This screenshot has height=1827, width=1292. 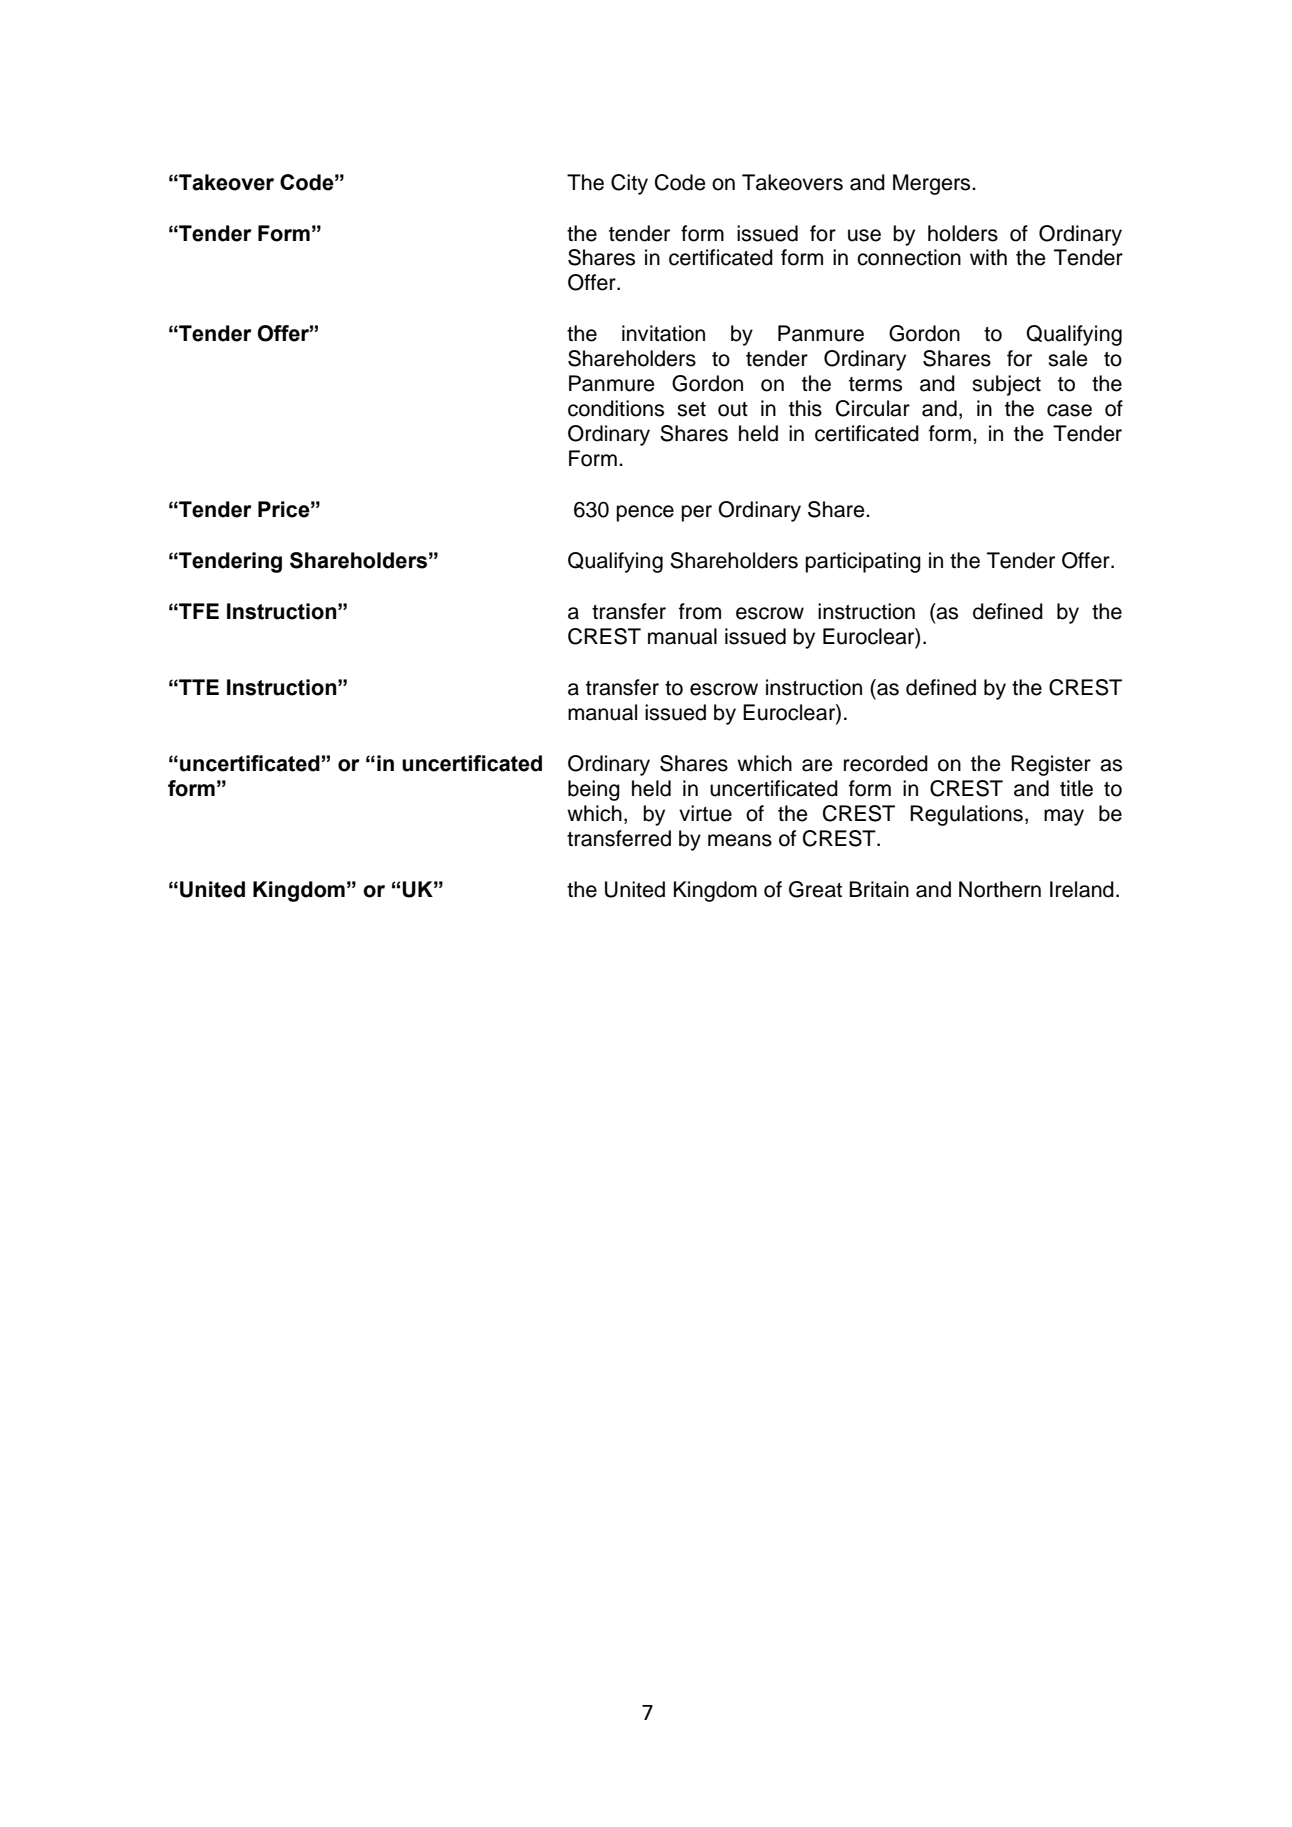 What do you see at coordinates (864, 235) in the screenshot?
I see `use` at bounding box center [864, 235].
